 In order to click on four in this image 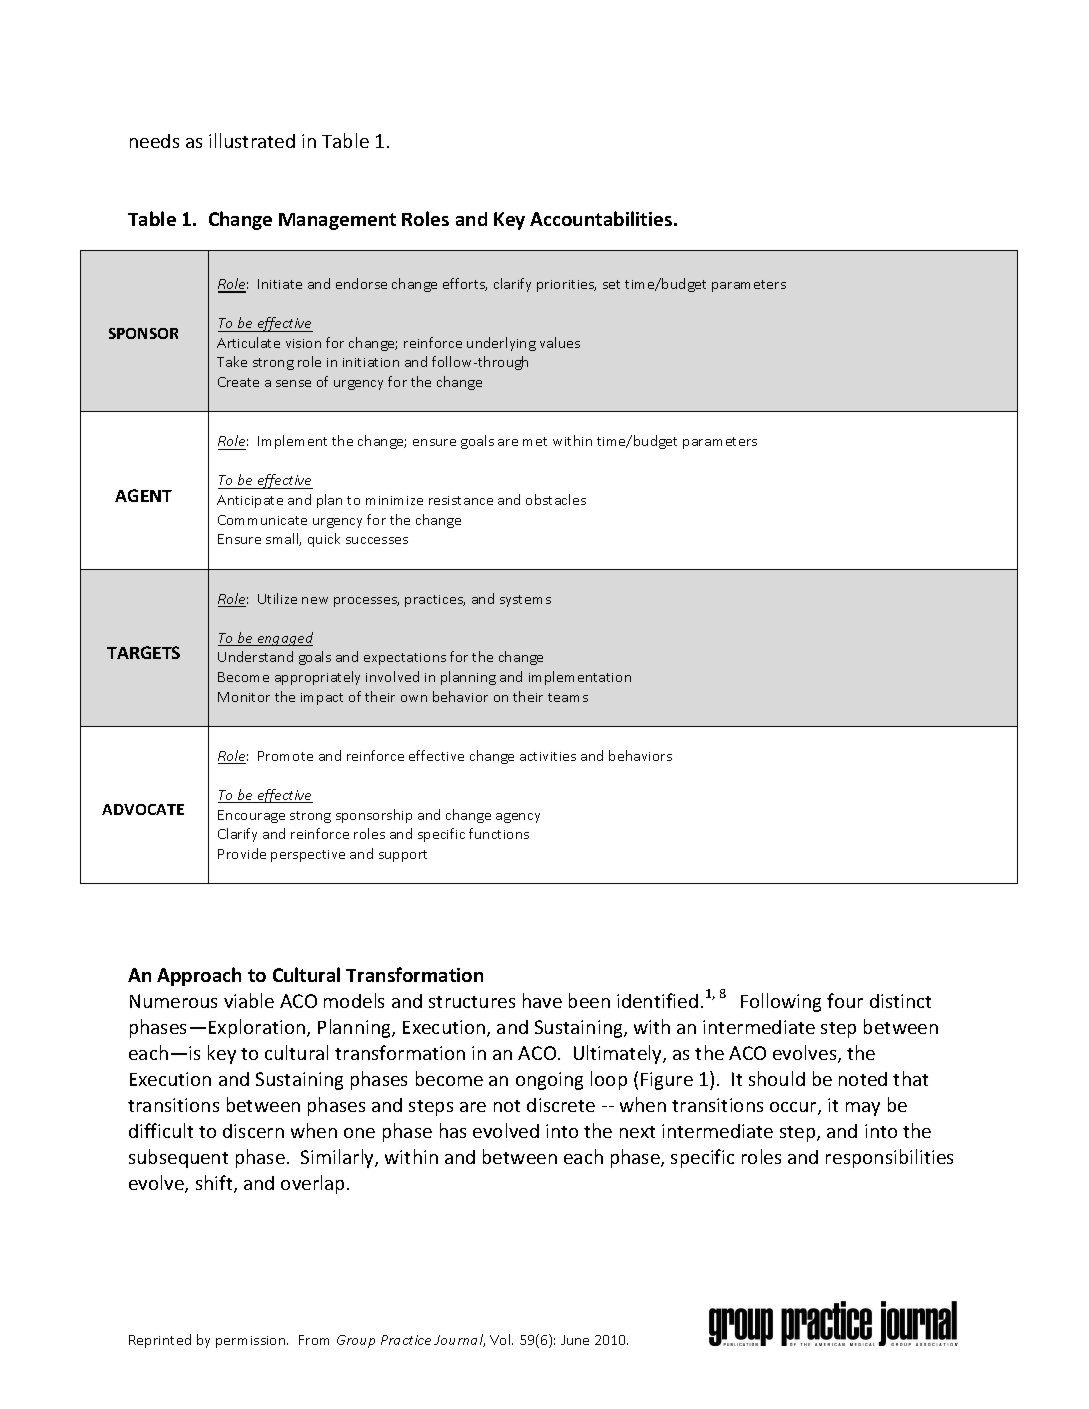, I will do `click(845, 1000)`.
